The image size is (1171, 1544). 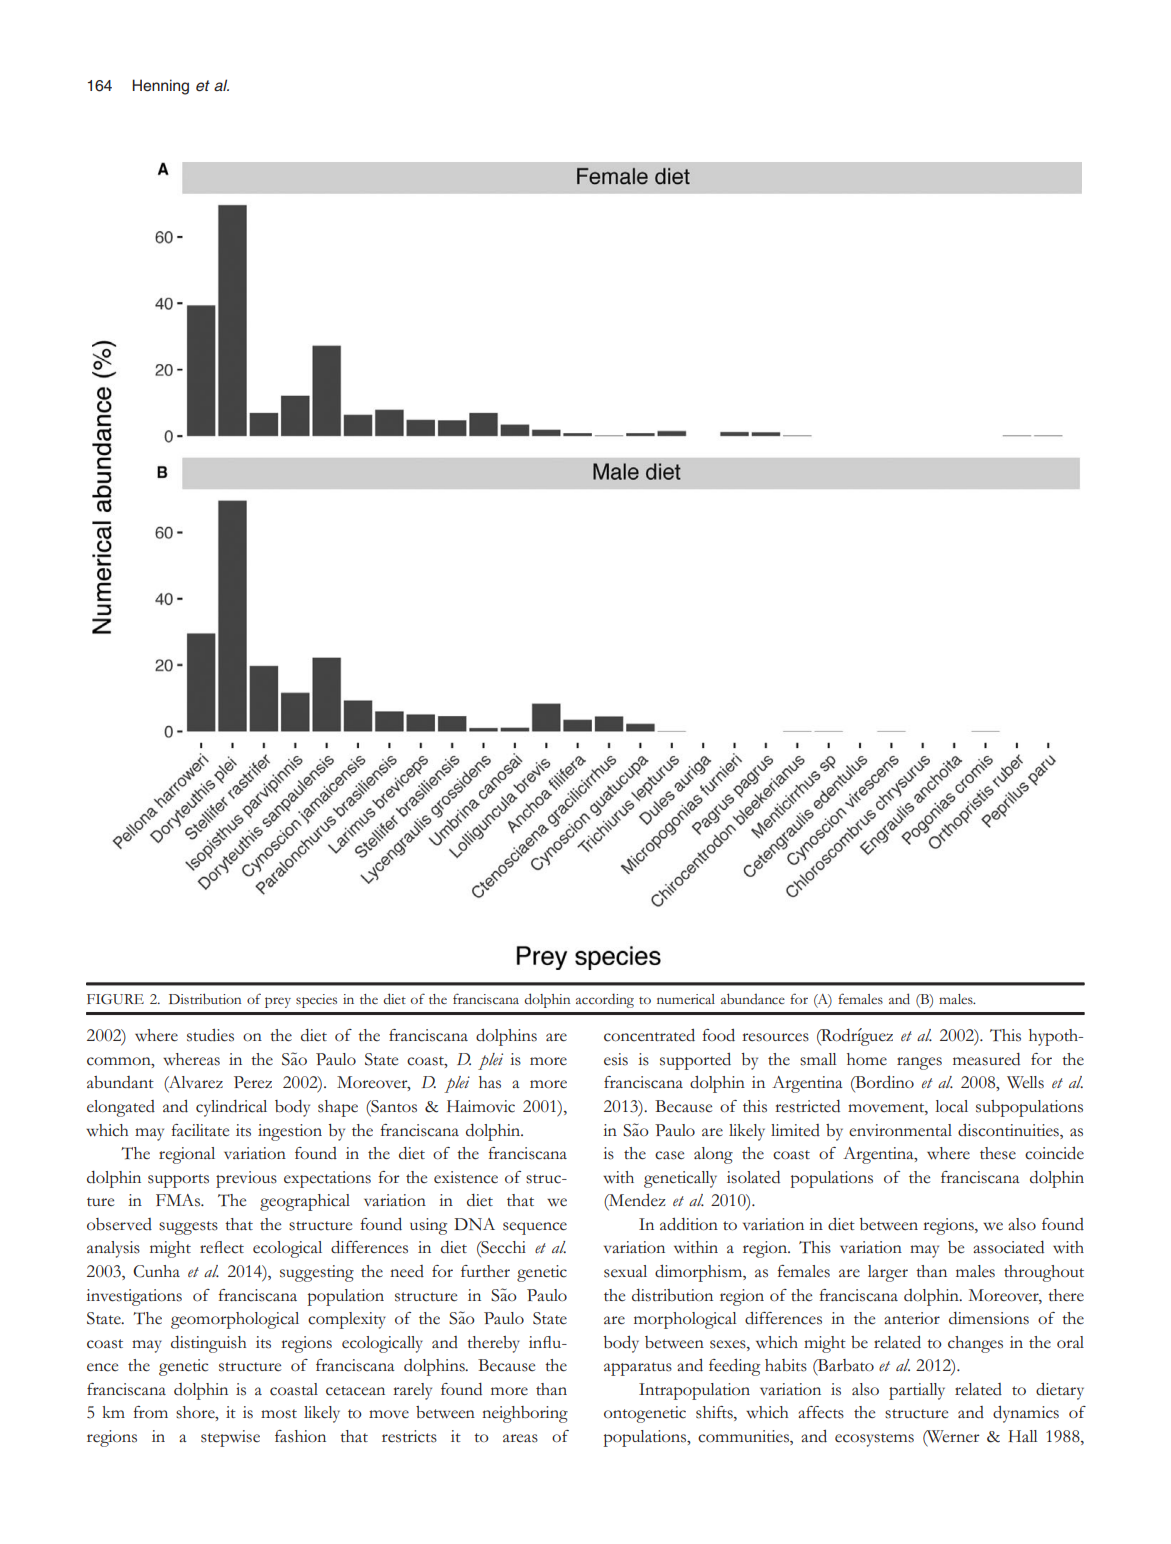 I want to click on species, so click(x=316, y=1001).
